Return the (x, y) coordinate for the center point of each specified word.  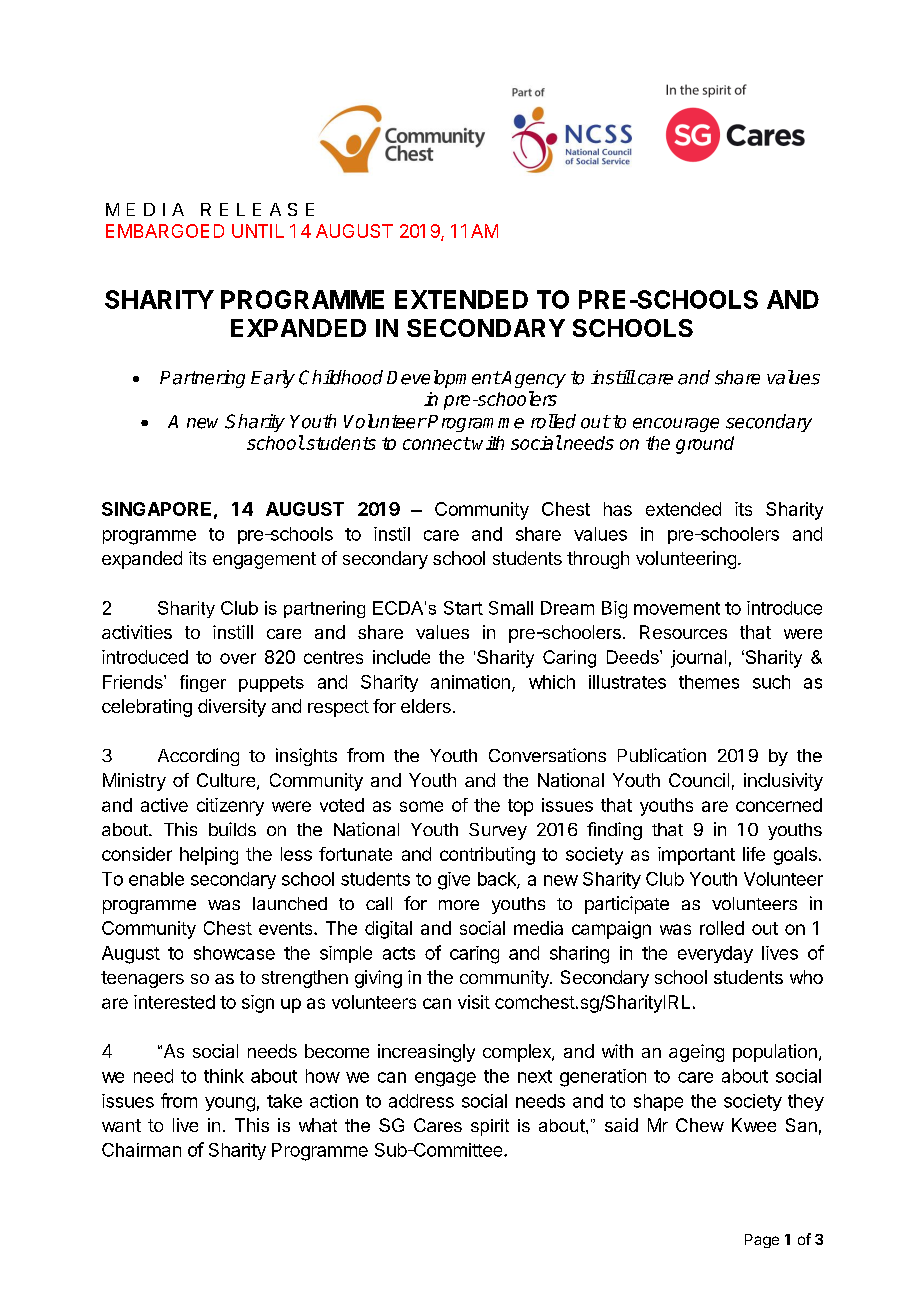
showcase (234, 953)
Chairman (141, 1150)
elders (426, 706)
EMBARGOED (165, 231)
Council (699, 780)
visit (474, 1002)
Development (444, 379)
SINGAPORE (156, 509)
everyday (715, 954)
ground (705, 445)
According (198, 757)
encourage (676, 425)
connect (437, 443)
